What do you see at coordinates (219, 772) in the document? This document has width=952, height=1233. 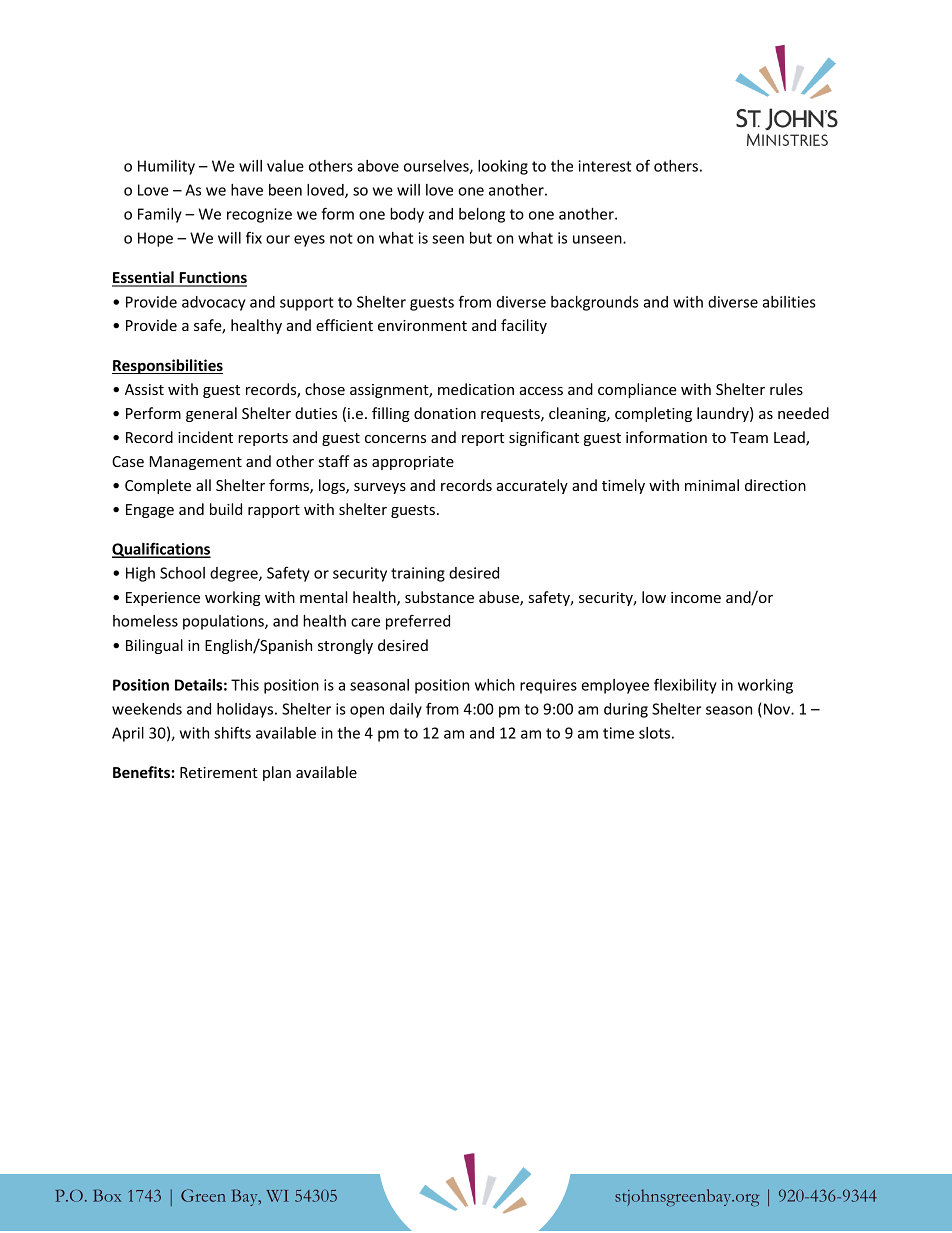 I see `Retirement` at bounding box center [219, 772].
